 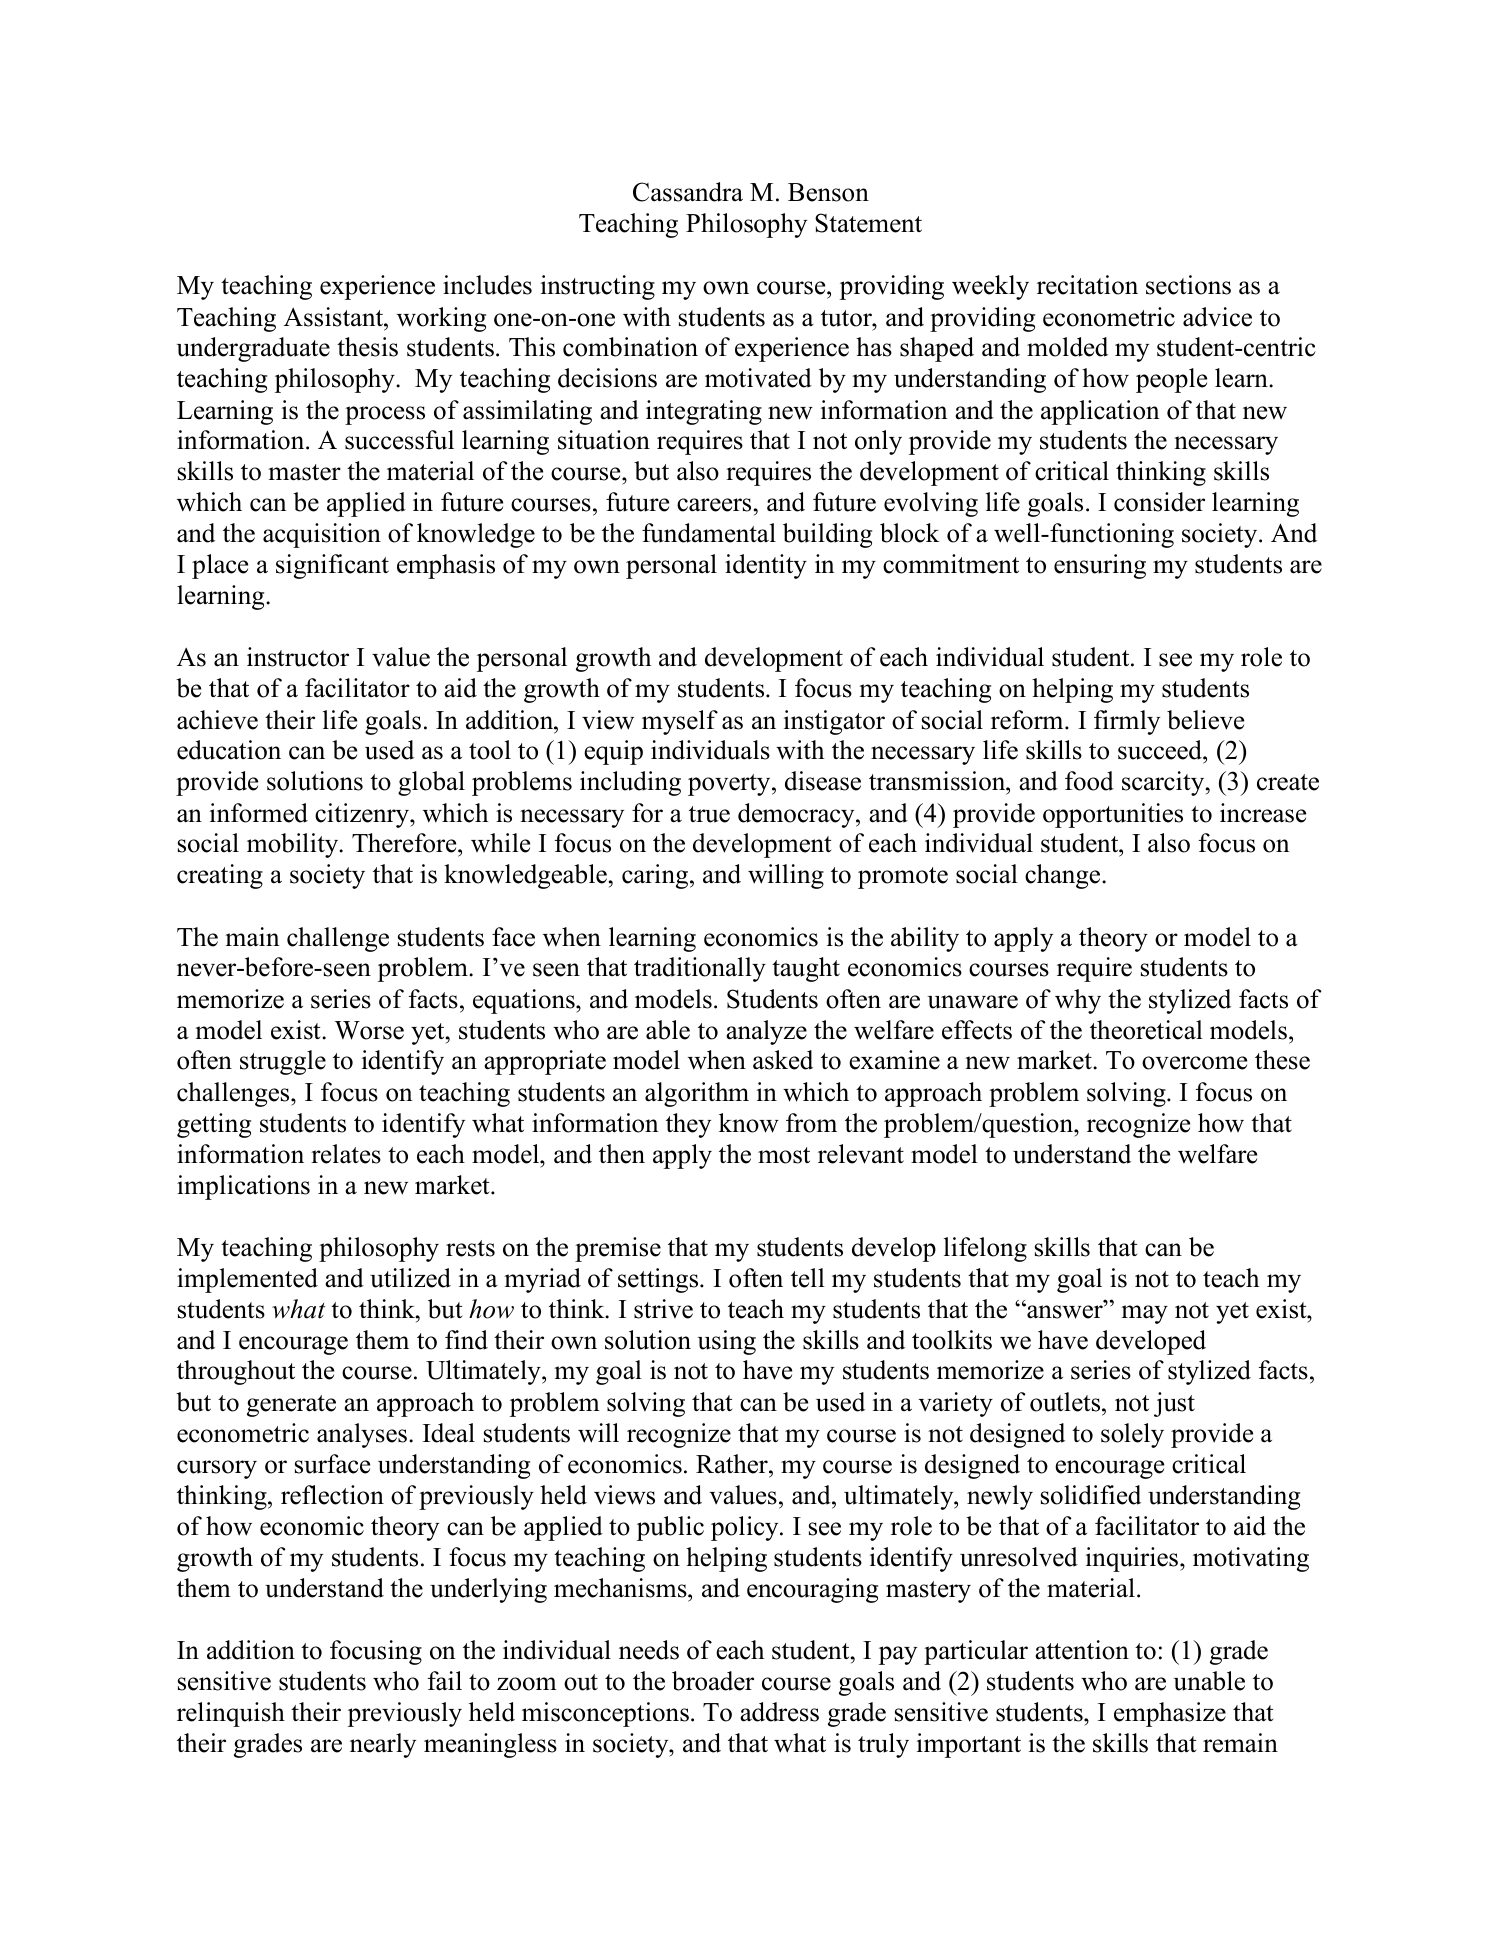 What do you see at coordinates (1194, 1063) in the screenshot?
I see `overcome` at bounding box center [1194, 1063].
